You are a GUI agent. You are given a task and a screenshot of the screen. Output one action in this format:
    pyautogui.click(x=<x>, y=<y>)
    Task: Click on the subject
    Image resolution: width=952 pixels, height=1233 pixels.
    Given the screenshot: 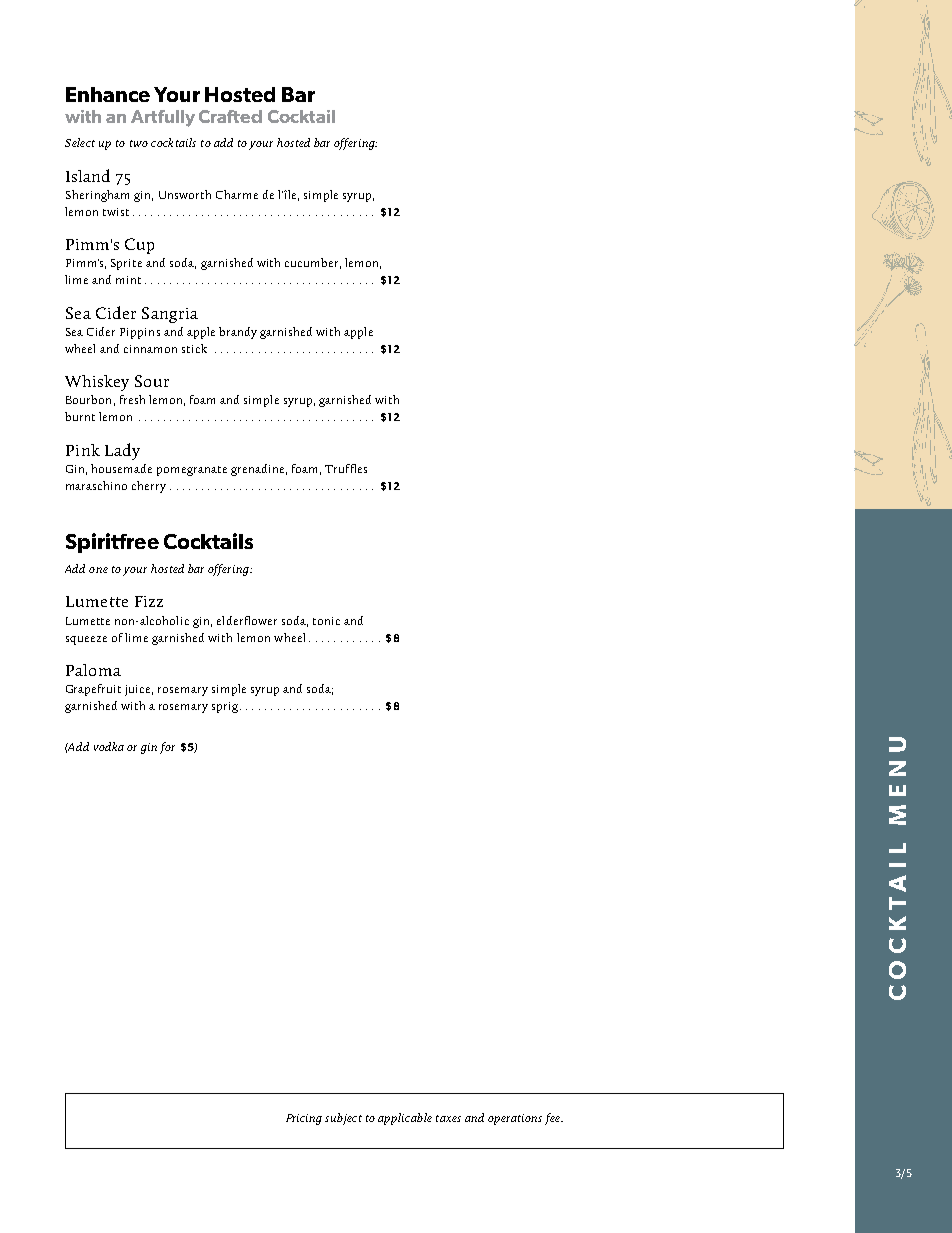 What is the action you would take?
    pyautogui.click(x=343, y=1119)
